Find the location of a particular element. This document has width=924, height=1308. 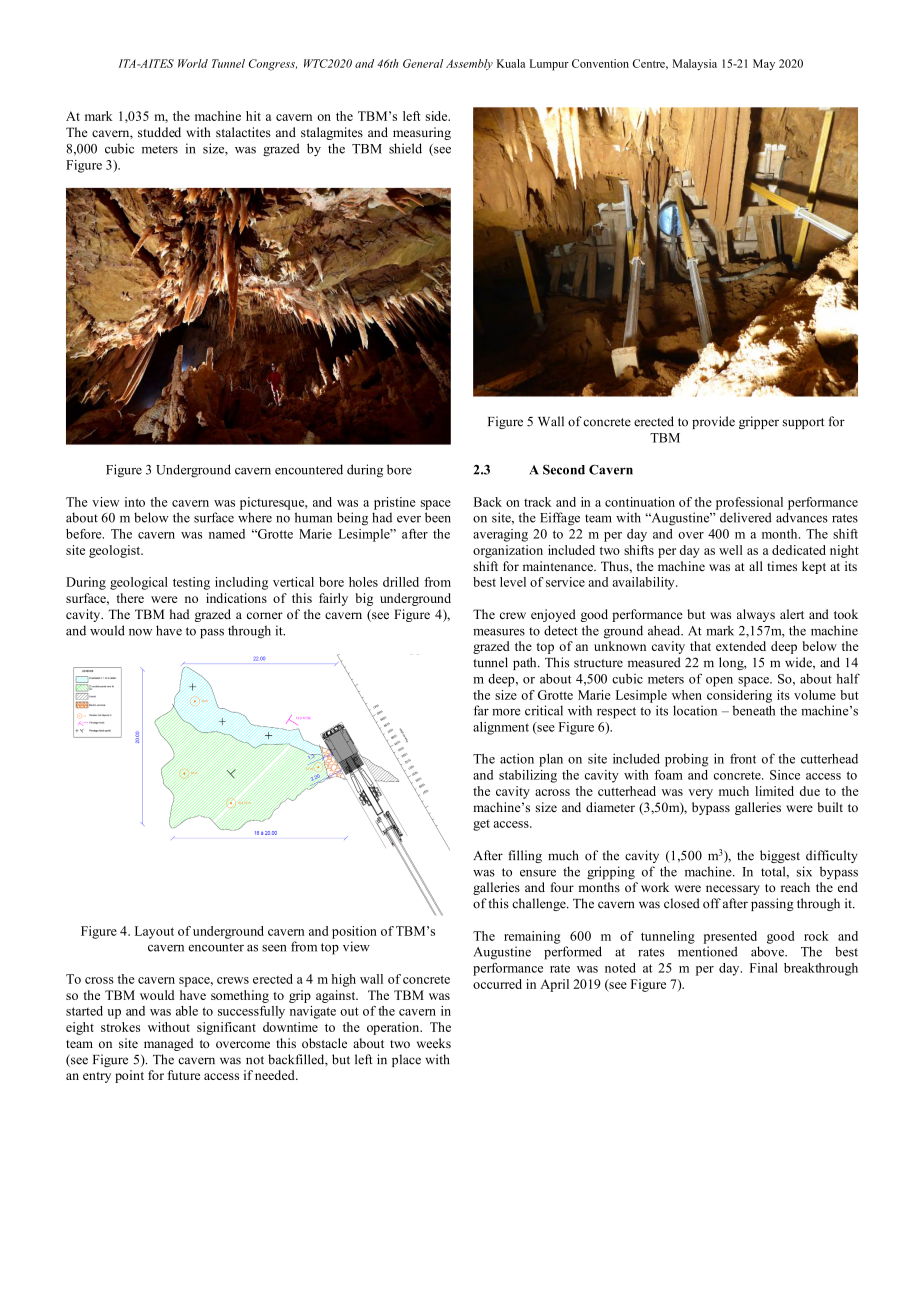

far is located at coordinates (481, 710).
